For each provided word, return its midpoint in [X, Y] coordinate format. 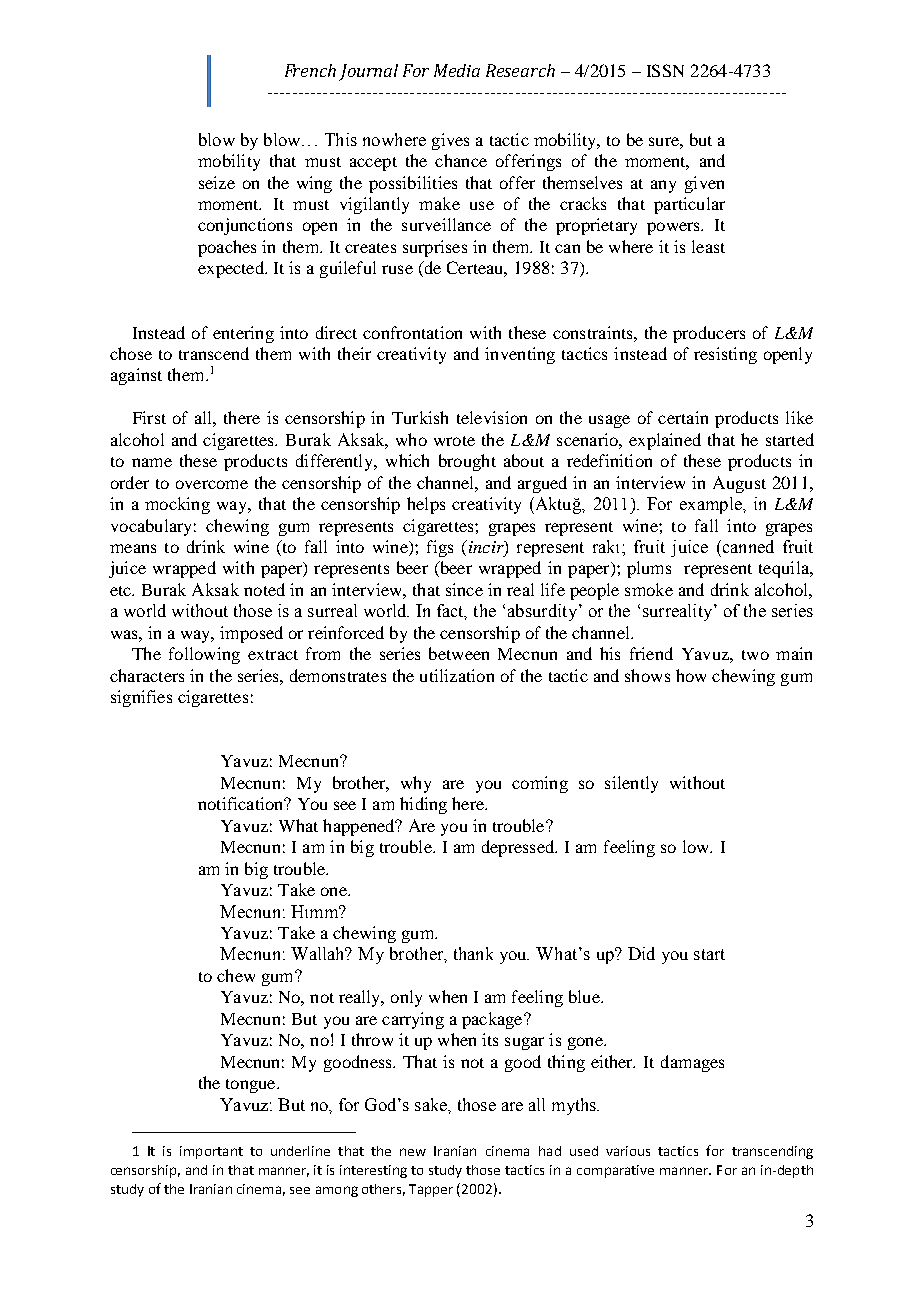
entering [243, 334]
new [413, 1152]
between [459, 653]
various [628, 1151]
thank [473, 953]
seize [217, 182]
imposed [251, 634]
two [755, 655]
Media [457, 70]
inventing [520, 355]
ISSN [665, 70]
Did [641, 953]
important [211, 1152]
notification [242, 803]
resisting [725, 355]
